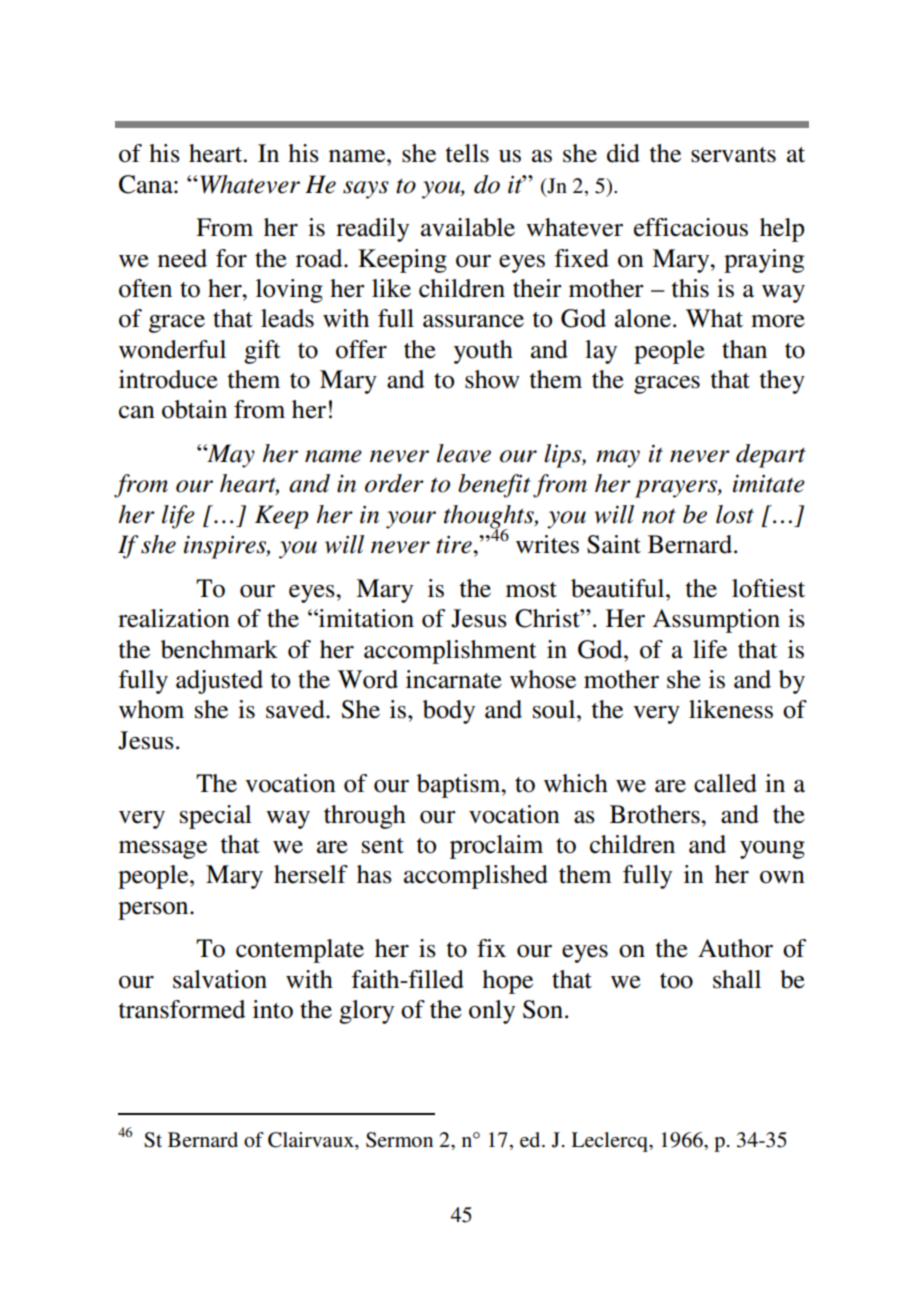 Image resolution: width=924 pixels, height=1310 pixels. Describe the element at coordinates (181, 1009) in the screenshot. I see `transformed` at that location.
